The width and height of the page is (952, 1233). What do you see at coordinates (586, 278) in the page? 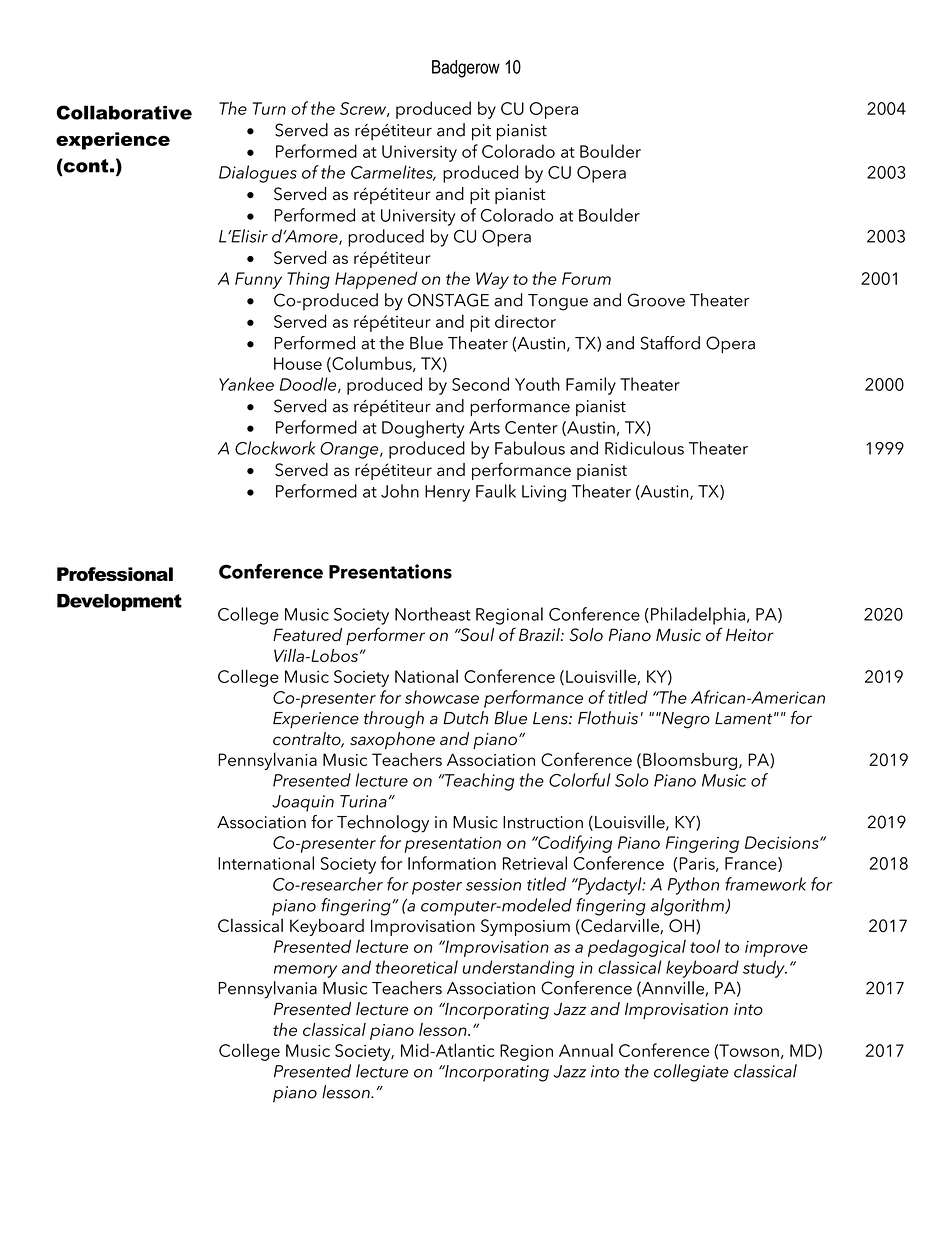
I see `Forum` at bounding box center [586, 278].
